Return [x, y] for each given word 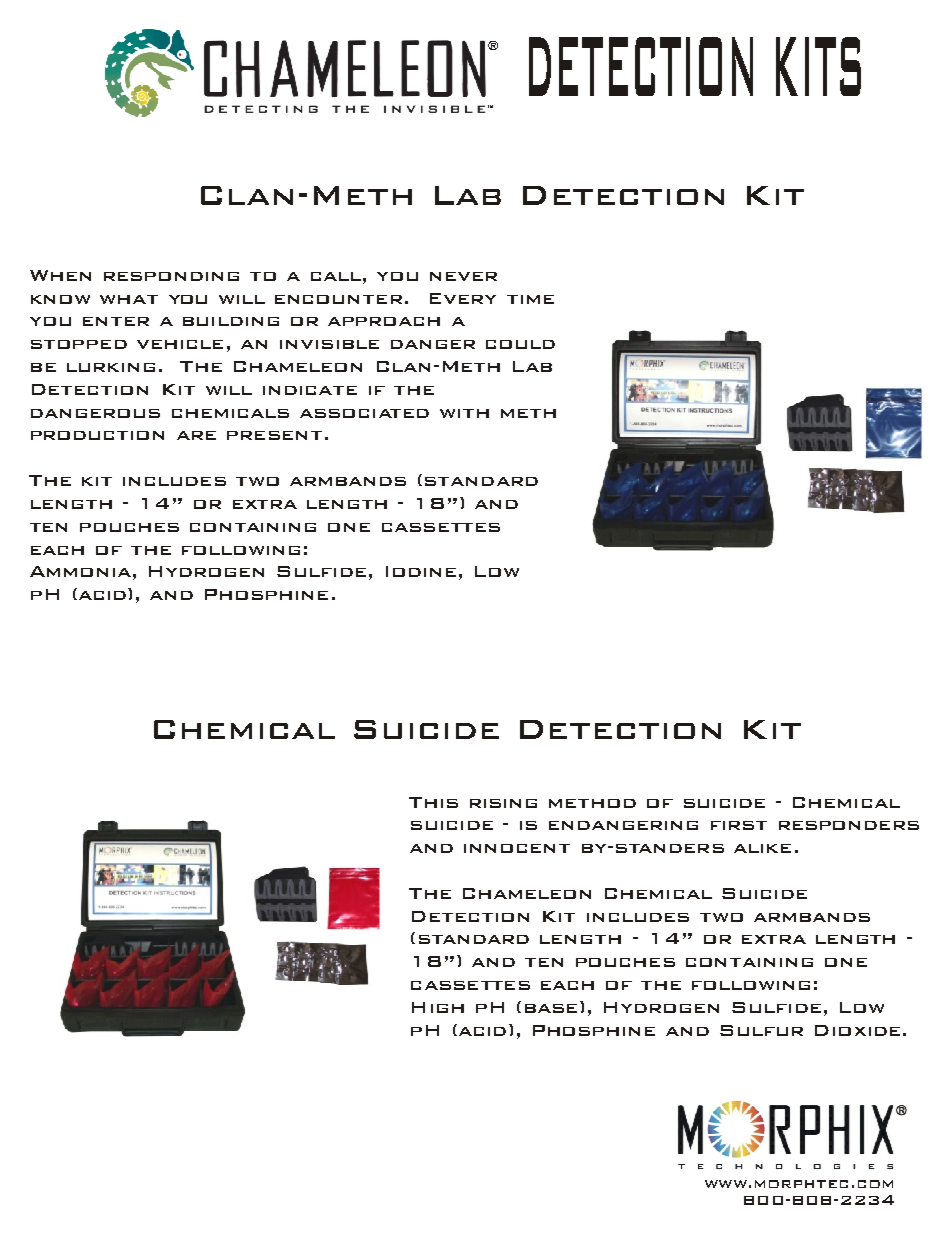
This [433, 802]
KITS [818, 66]
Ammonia [80, 571]
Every [463, 298]
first [739, 825]
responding [171, 276]
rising [503, 803]
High [438, 1007]
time [530, 299]
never [463, 276]
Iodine [421, 571]
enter [116, 321]
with [464, 413]
